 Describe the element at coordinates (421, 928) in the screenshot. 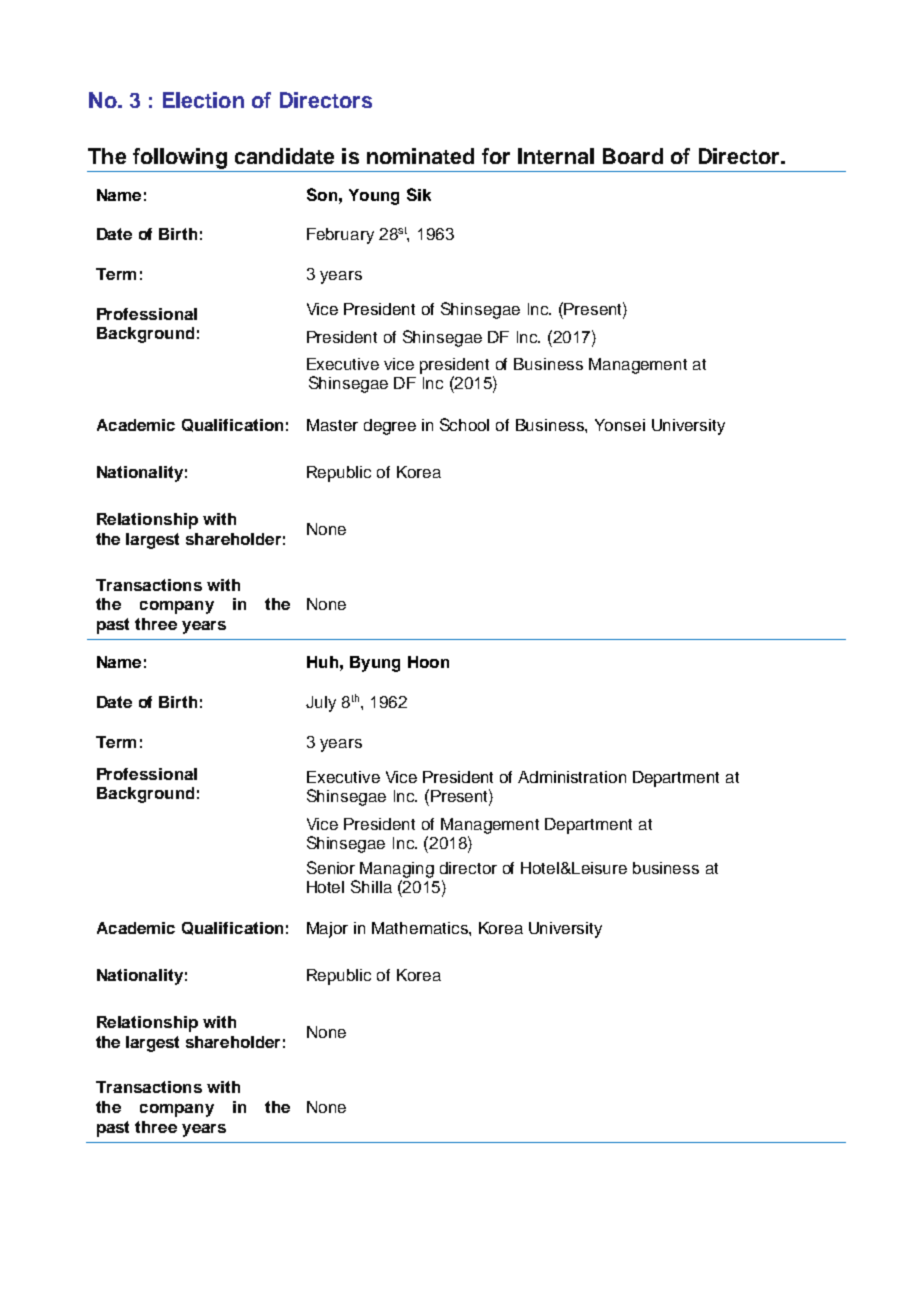

I see `Mathematics` at that location.
